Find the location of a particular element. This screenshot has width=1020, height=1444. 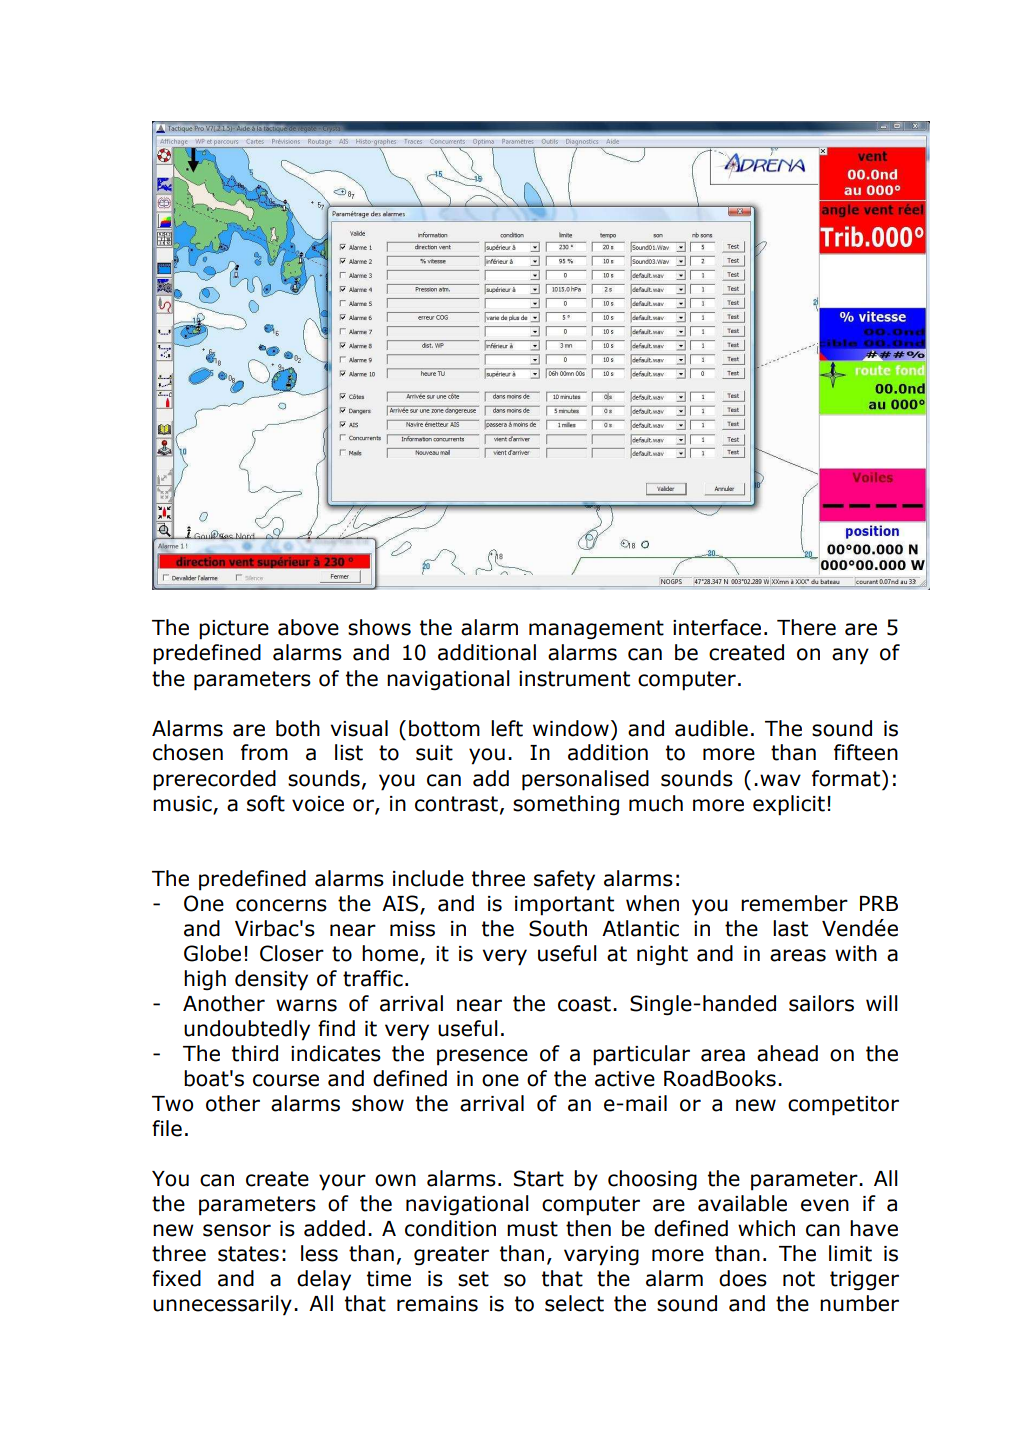

Start is located at coordinates (539, 1178).
